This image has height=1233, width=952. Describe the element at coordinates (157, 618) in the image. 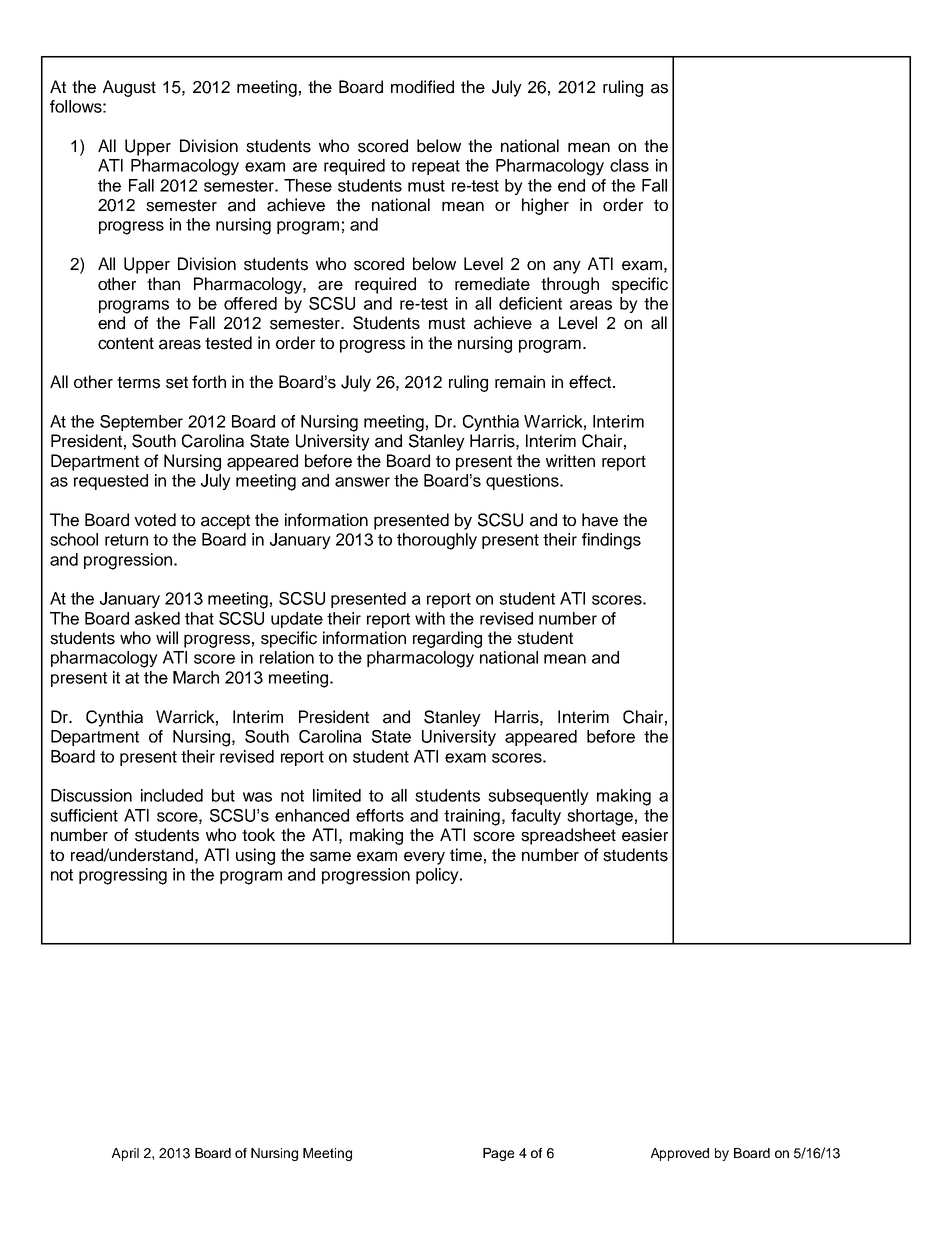

I see `asked` at that location.
